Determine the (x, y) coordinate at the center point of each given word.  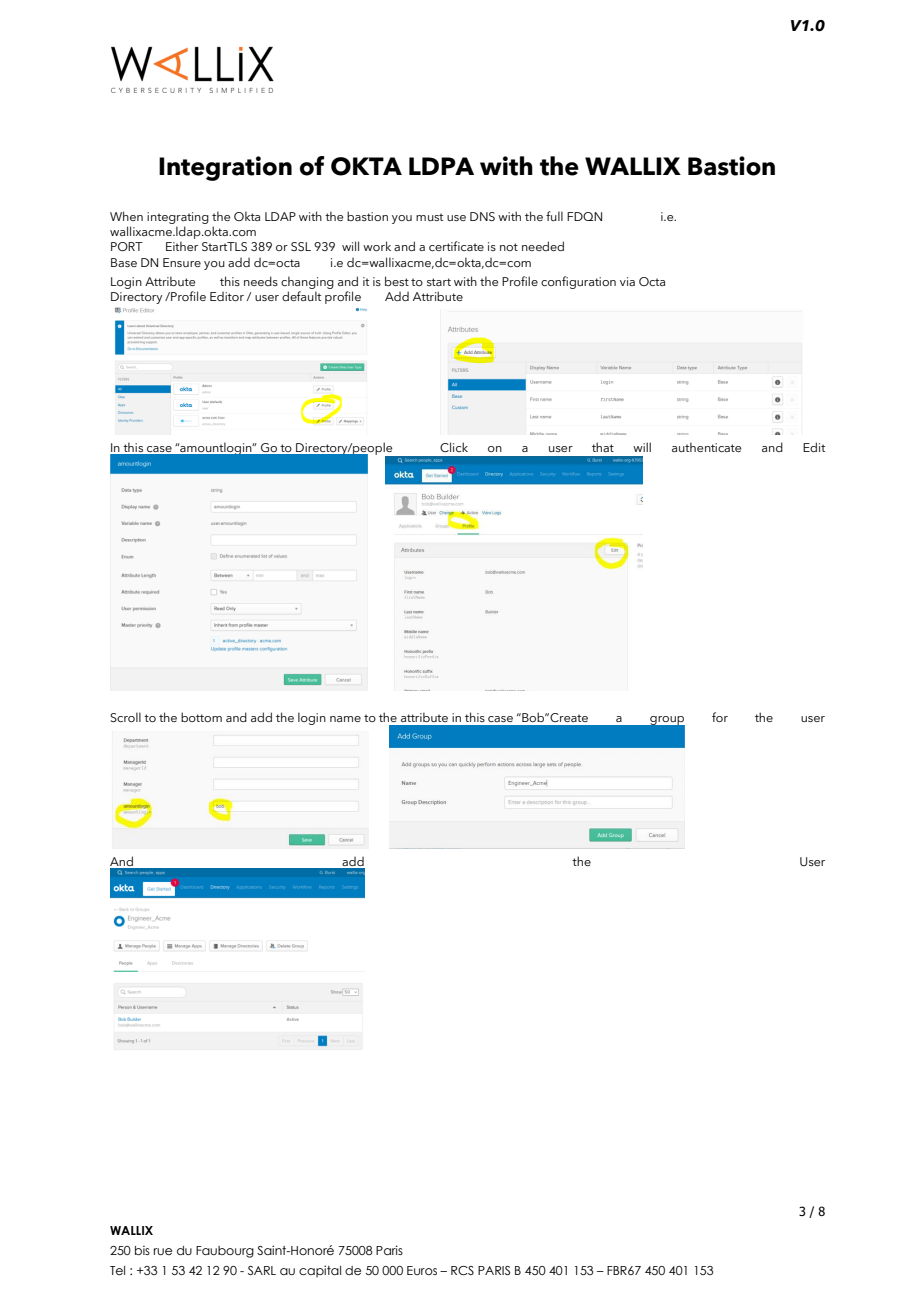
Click (454, 447)
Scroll (125, 717)
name (345, 719)
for (720, 717)
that (603, 447)
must (429, 217)
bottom (201, 717)
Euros (422, 1270)
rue (163, 1251)
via (627, 281)
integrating (178, 219)
